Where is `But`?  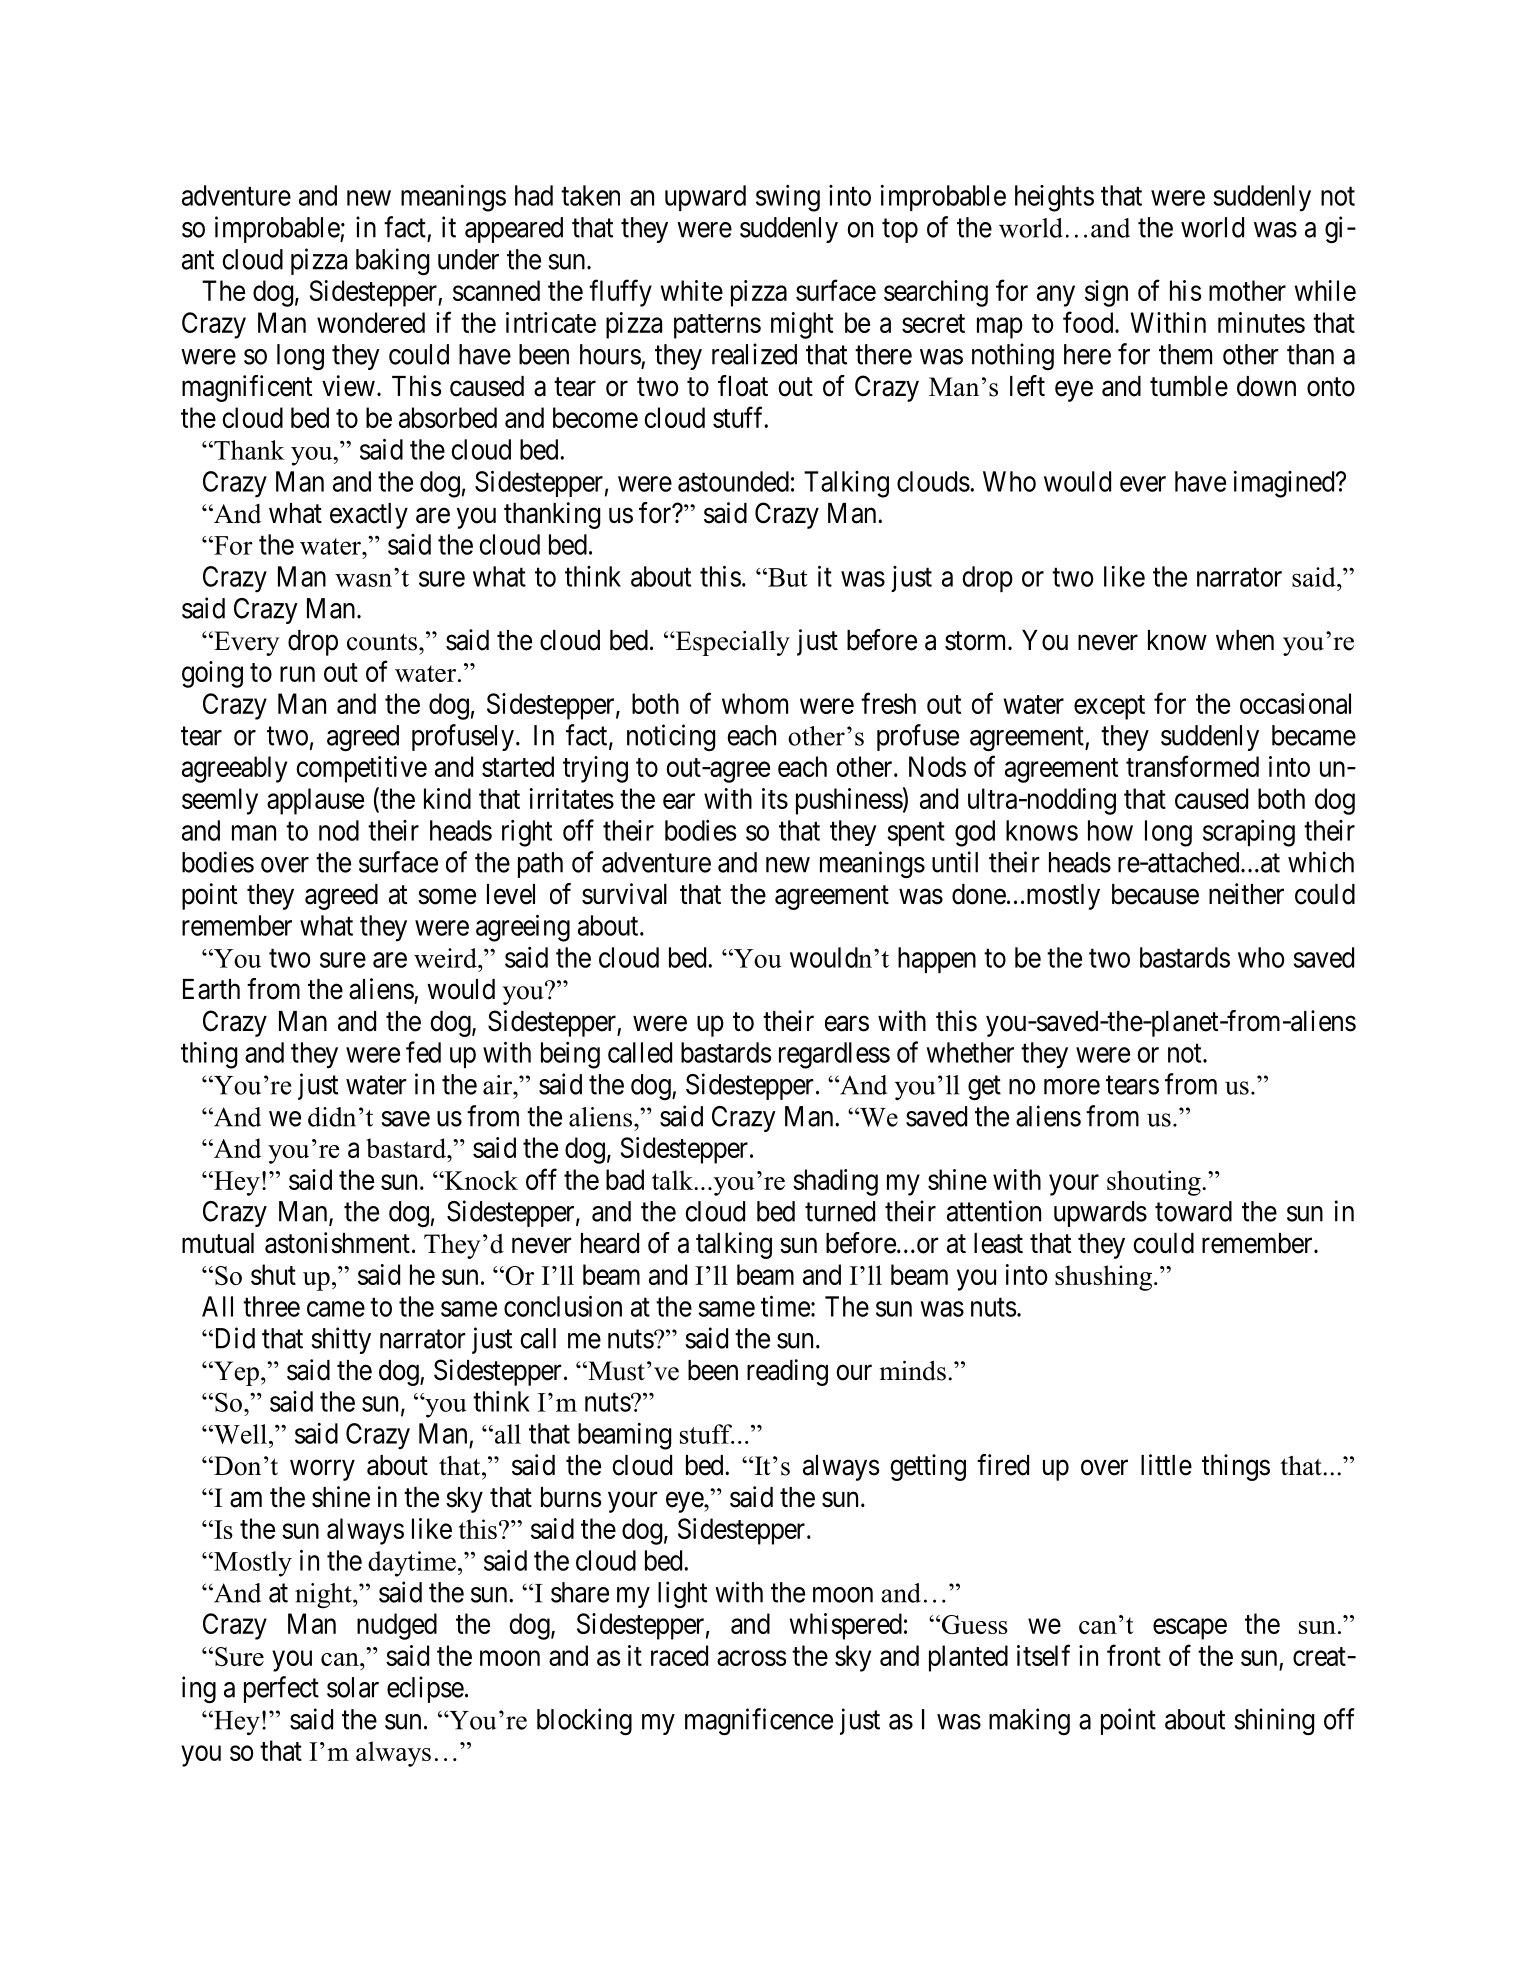
But is located at coordinates (787, 577).
